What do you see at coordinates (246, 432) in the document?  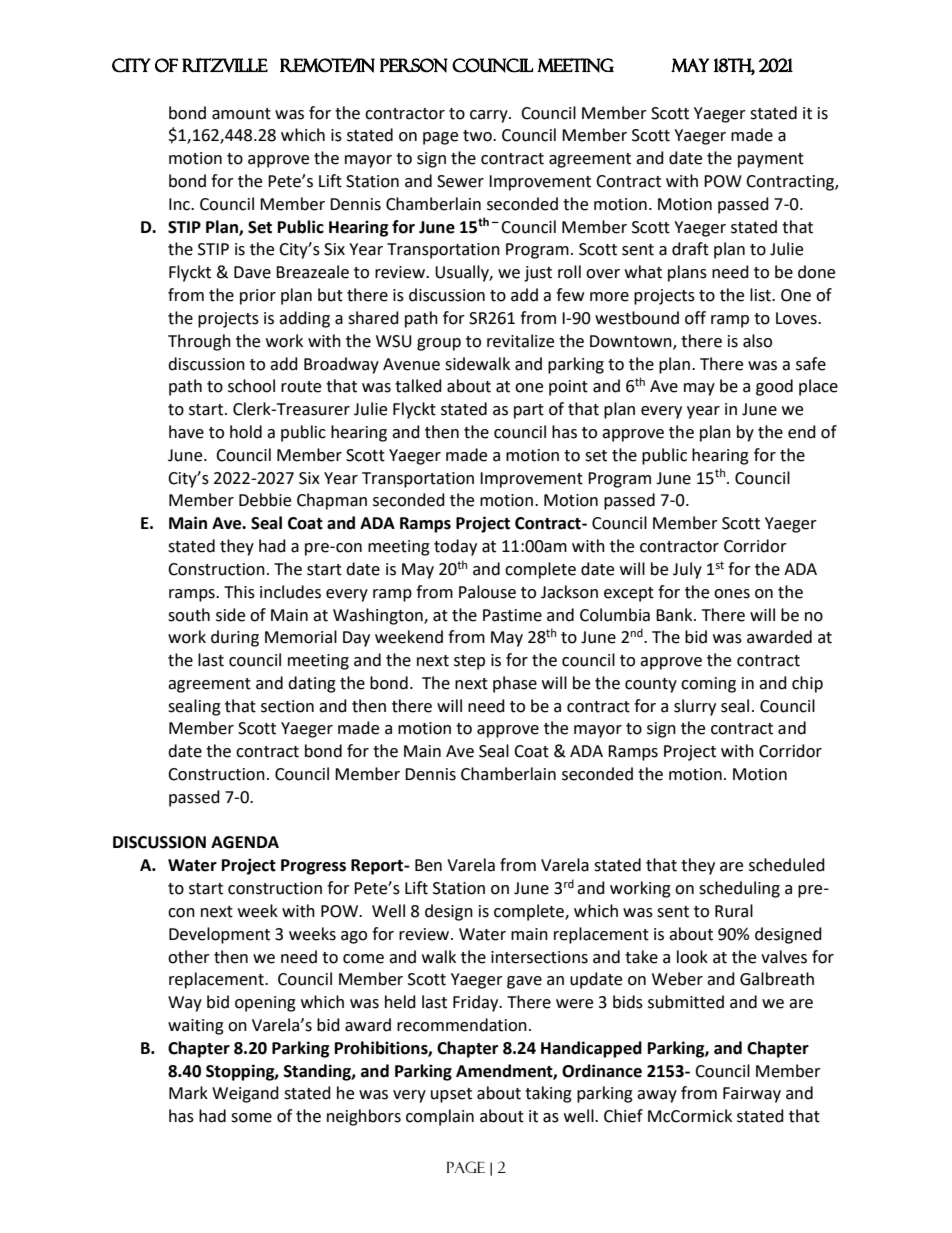 I see `hold` at bounding box center [246, 432].
